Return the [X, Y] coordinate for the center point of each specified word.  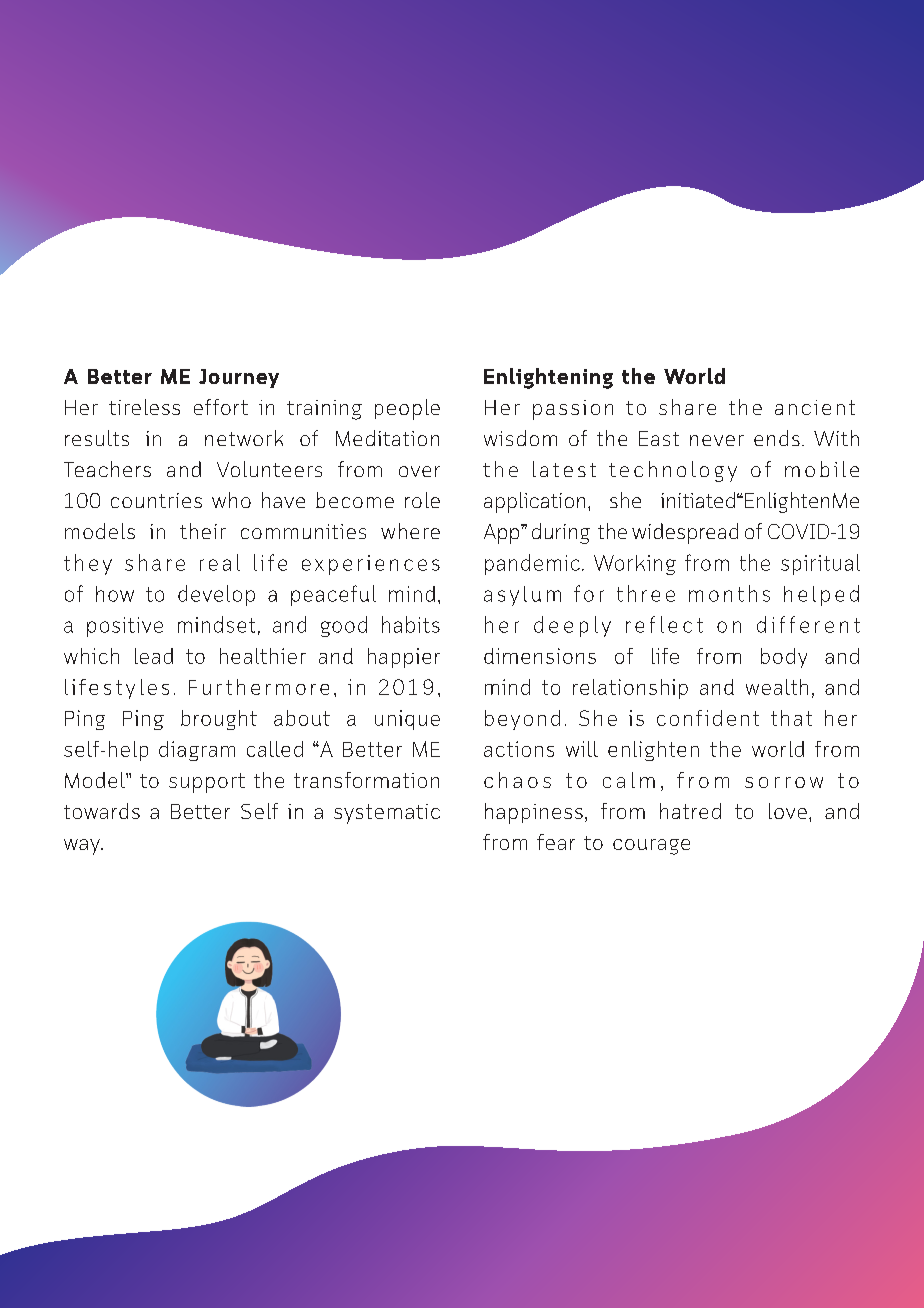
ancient [815, 407]
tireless [144, 407]
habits [411, 624]
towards [102, 811]
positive [125, 627]
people [407, 409]
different [808, 624]
